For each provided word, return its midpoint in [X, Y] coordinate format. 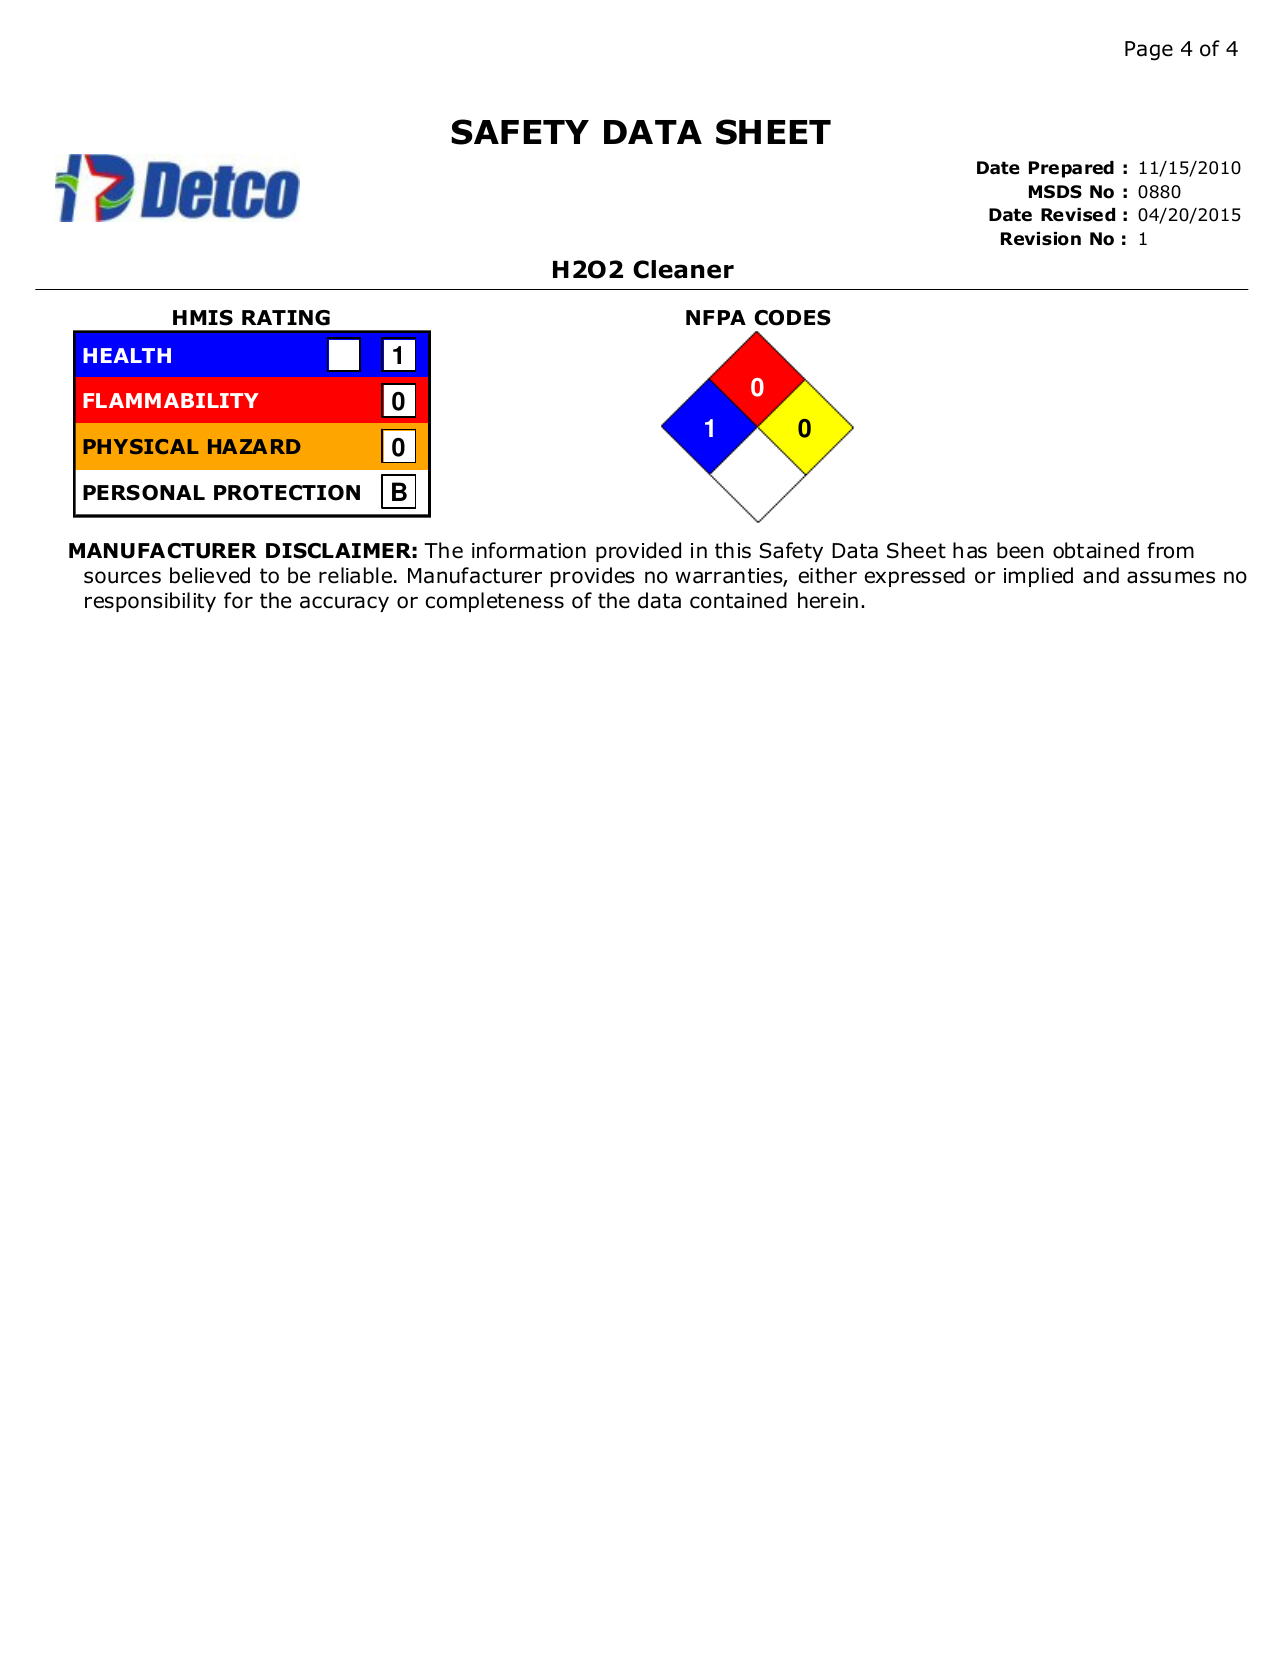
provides [593, 577]
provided [638, 552]
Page [1149, 51]
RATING [286, 318]
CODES [792, 318]
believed [210, 575]
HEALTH [127, 355]
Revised [1078, 215]
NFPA [716, 317]
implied [1038, 577]
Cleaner [683, 269]
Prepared [1071, 169]
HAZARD [254, 446]
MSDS [1055, 192]
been [1020, 550]
